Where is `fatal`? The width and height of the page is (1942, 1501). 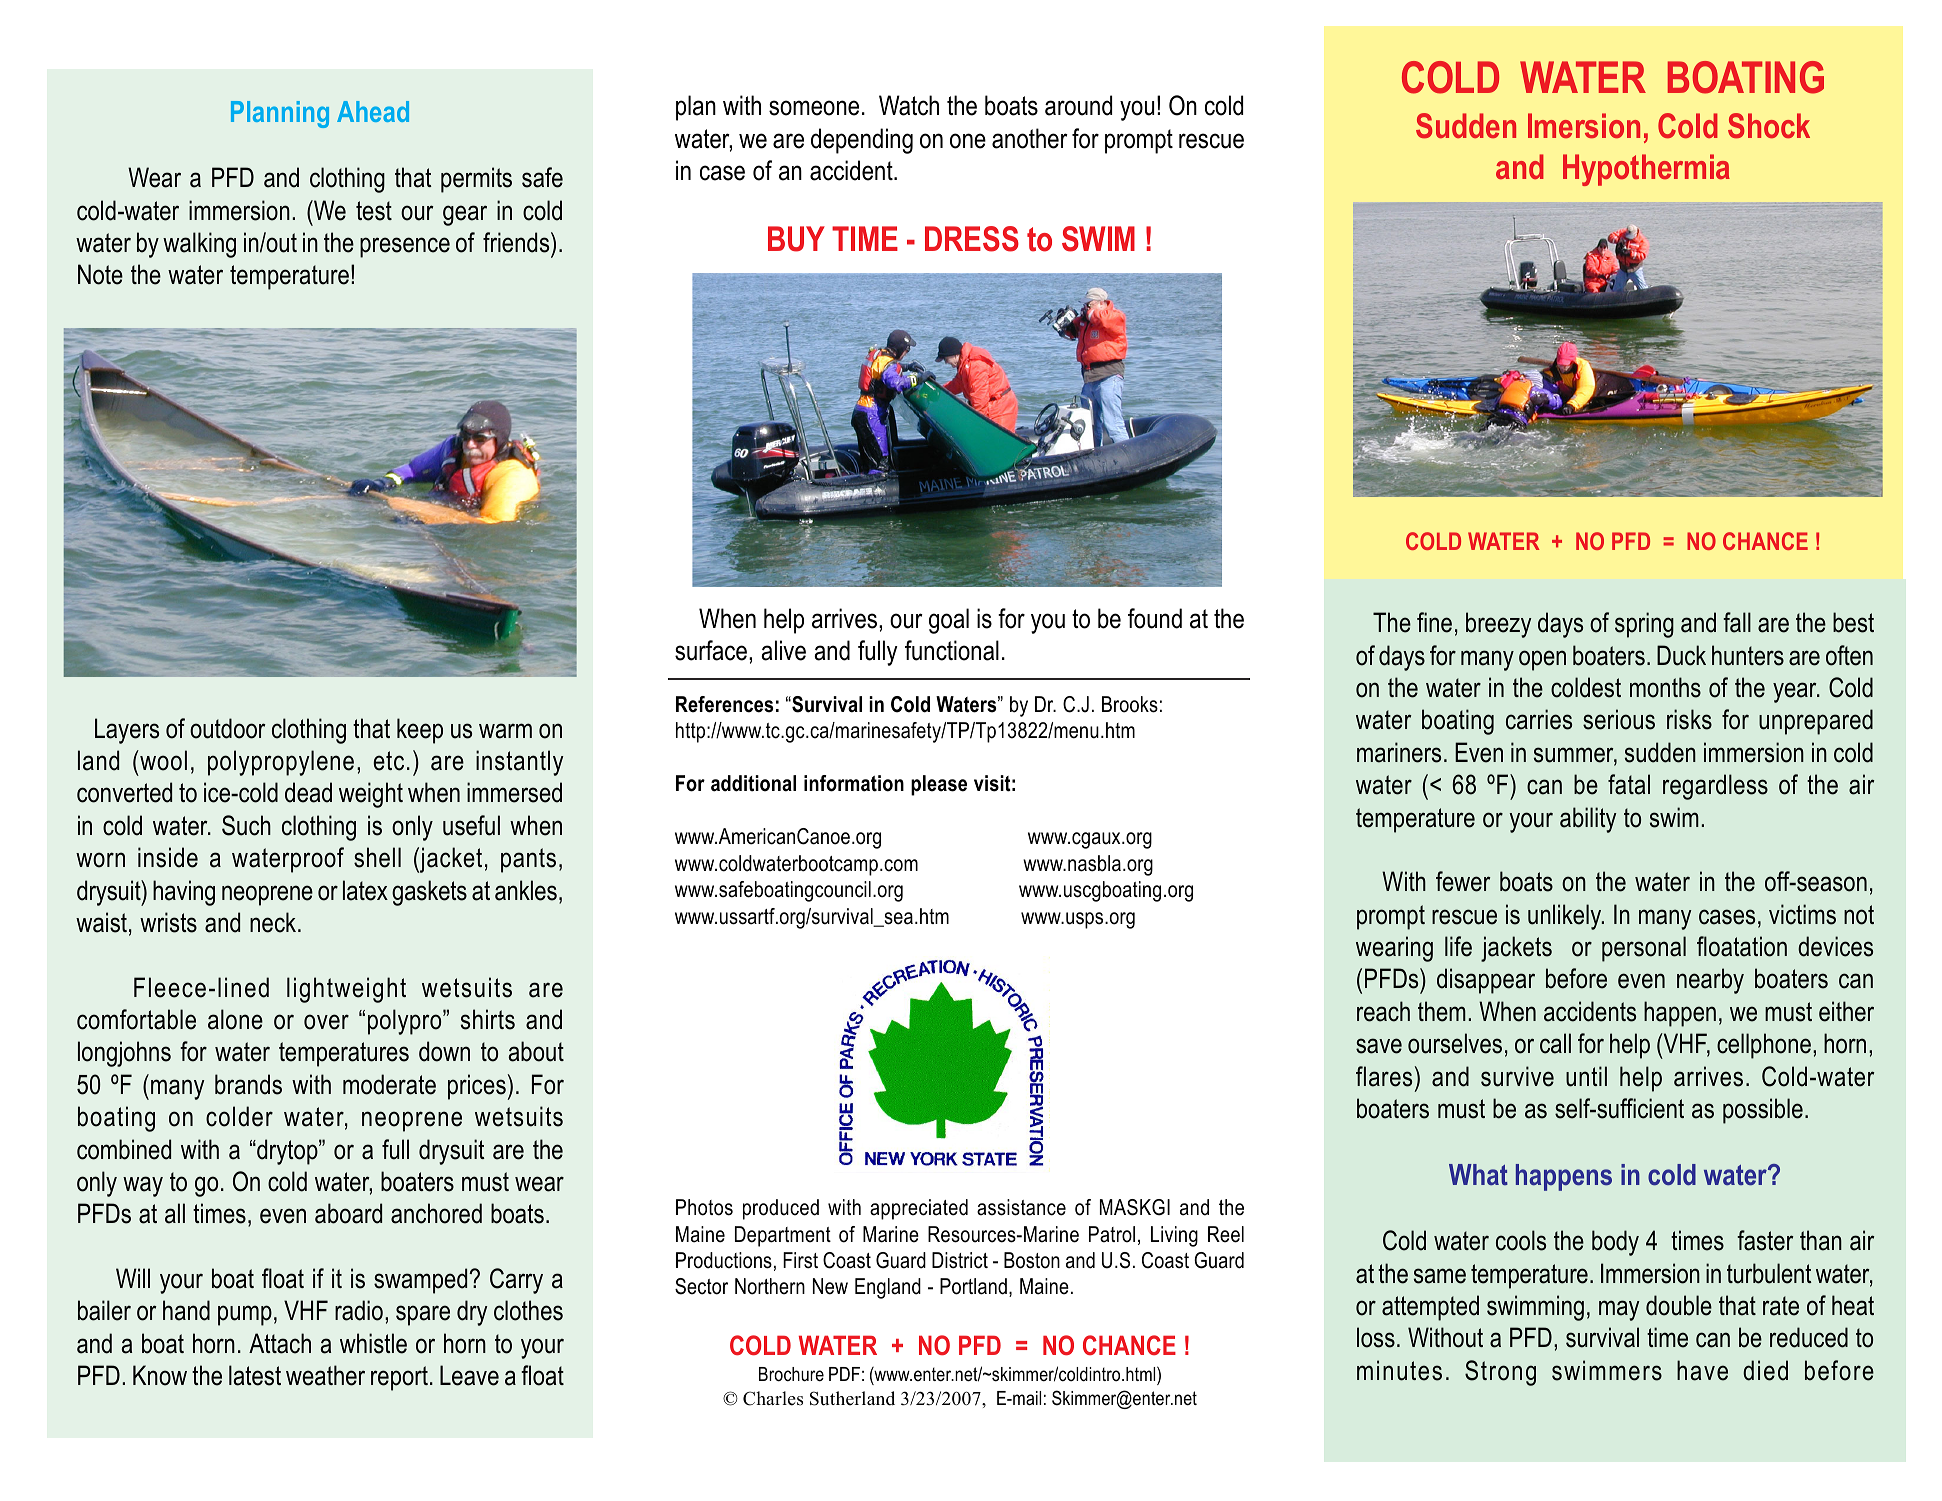
fatal is located at coordinates (1629, 784).
